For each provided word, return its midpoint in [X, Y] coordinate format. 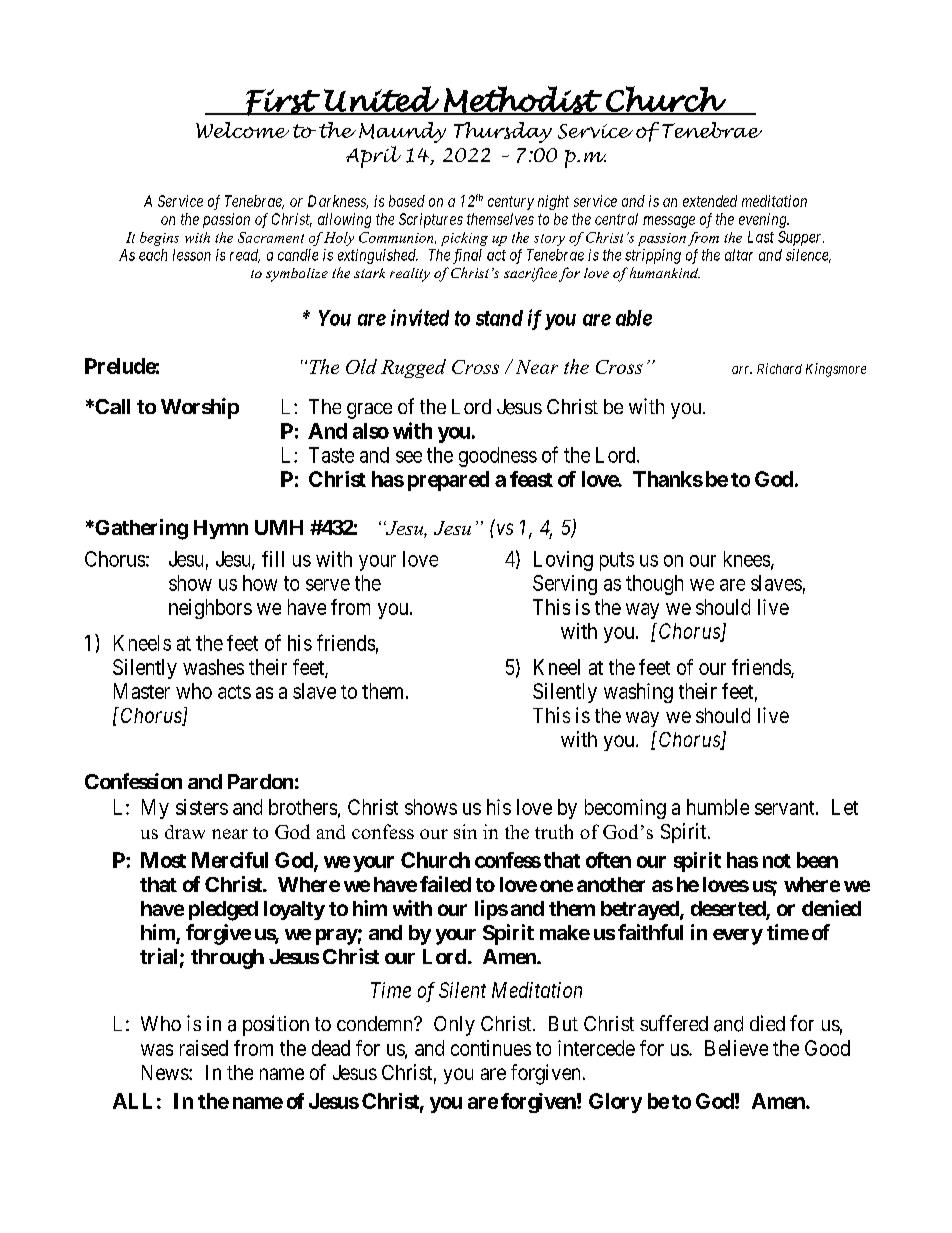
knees [747, 559]
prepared [448, 481]
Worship [200, 408]
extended [710, 201]
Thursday [503, 132]
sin [465, 831]
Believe [736, 1048]
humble [718, 807]
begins [159, 239]
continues [491, 1048]
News [166, 1072]
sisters [202, 807]
